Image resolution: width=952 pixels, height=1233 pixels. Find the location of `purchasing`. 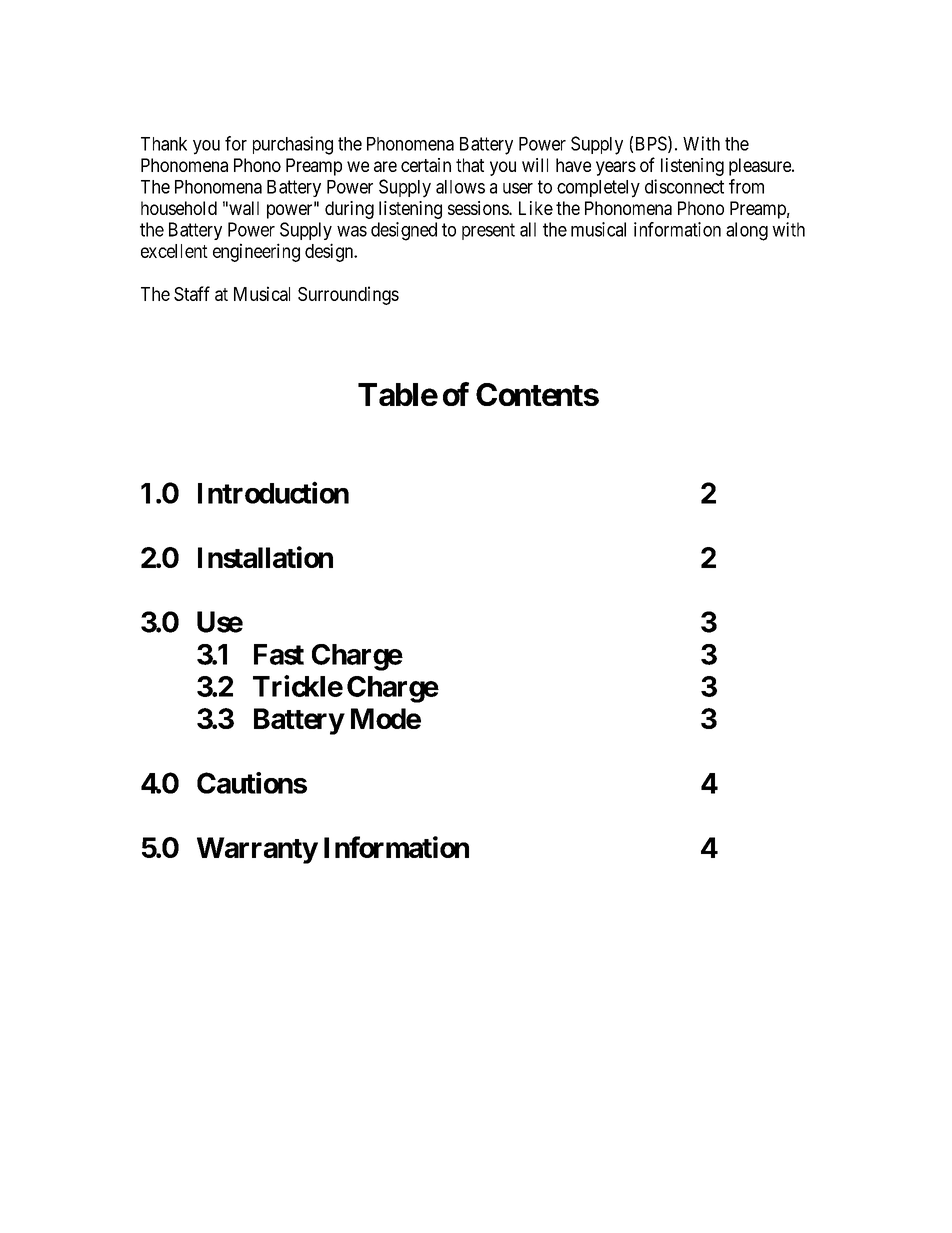

purchasing is located at coordinates (293, 145).
